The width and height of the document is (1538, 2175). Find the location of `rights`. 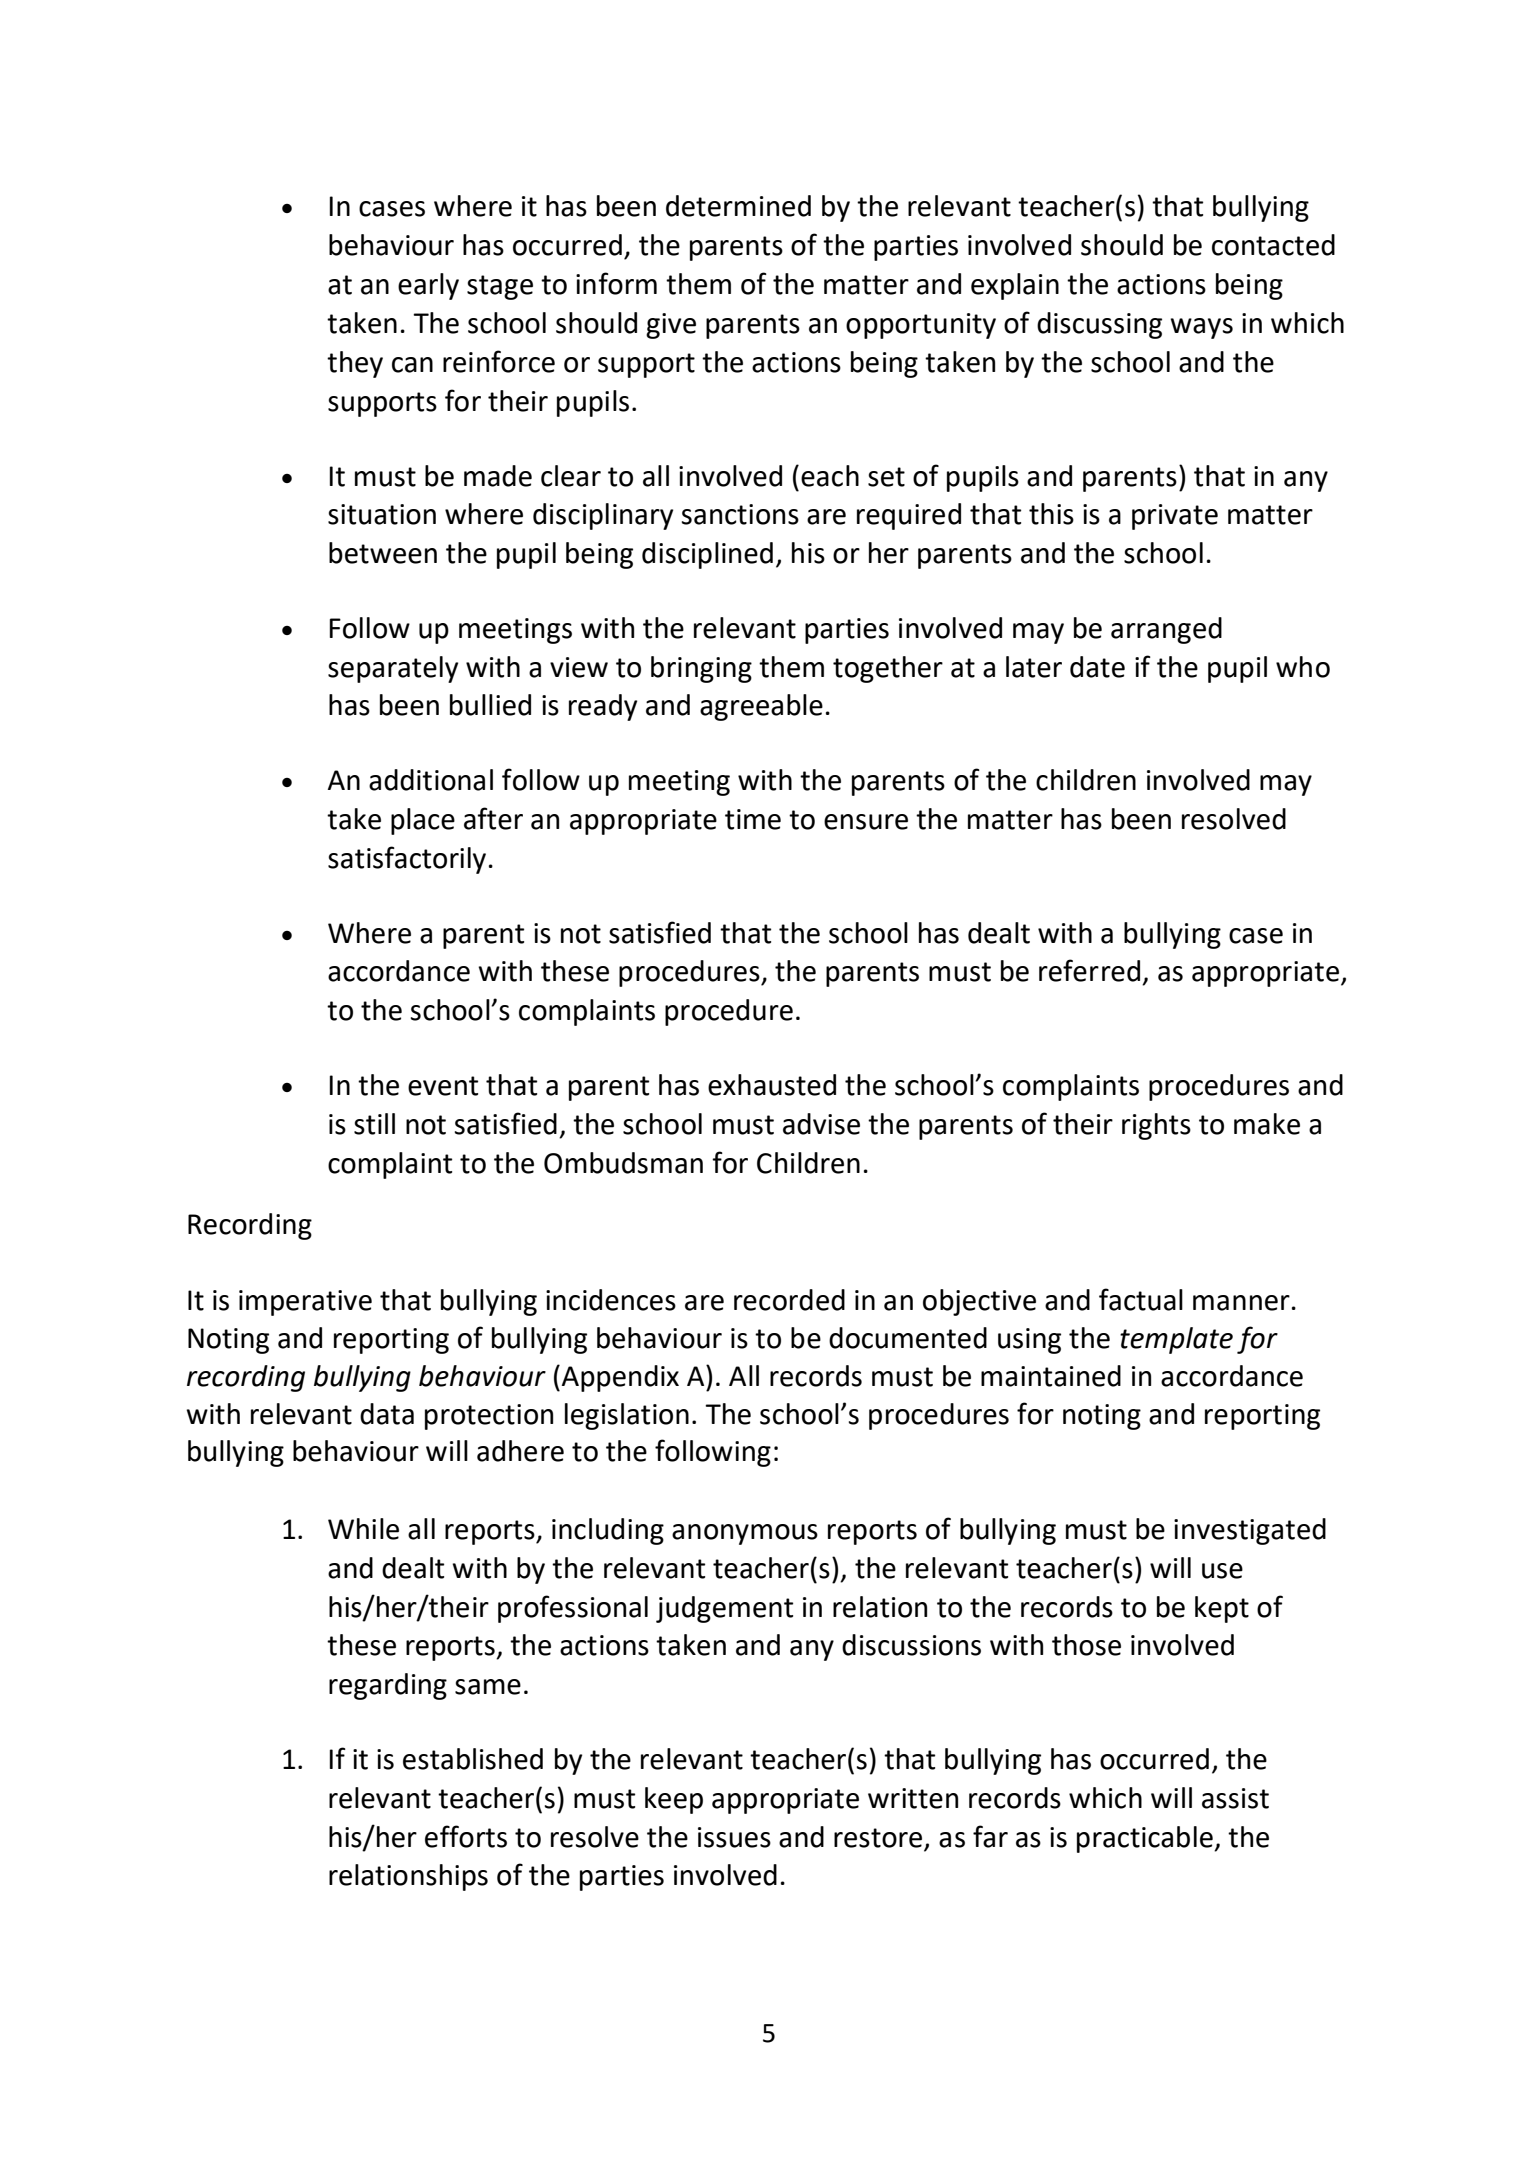

rights is located at coordinates (1156, 1126).
